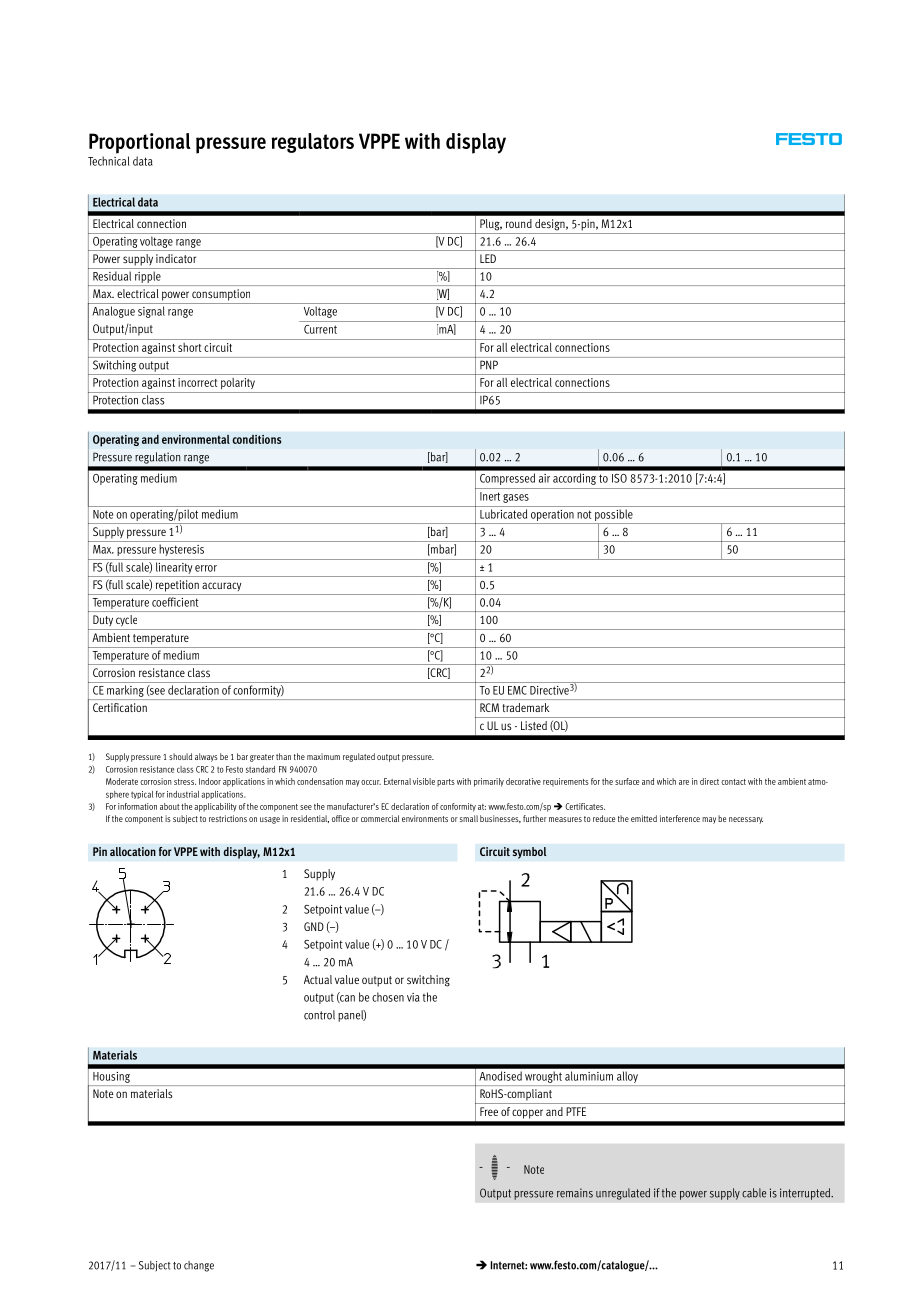  Describe the element at coordinates (469, 818) in the screenshot. I see `small` at that location.
